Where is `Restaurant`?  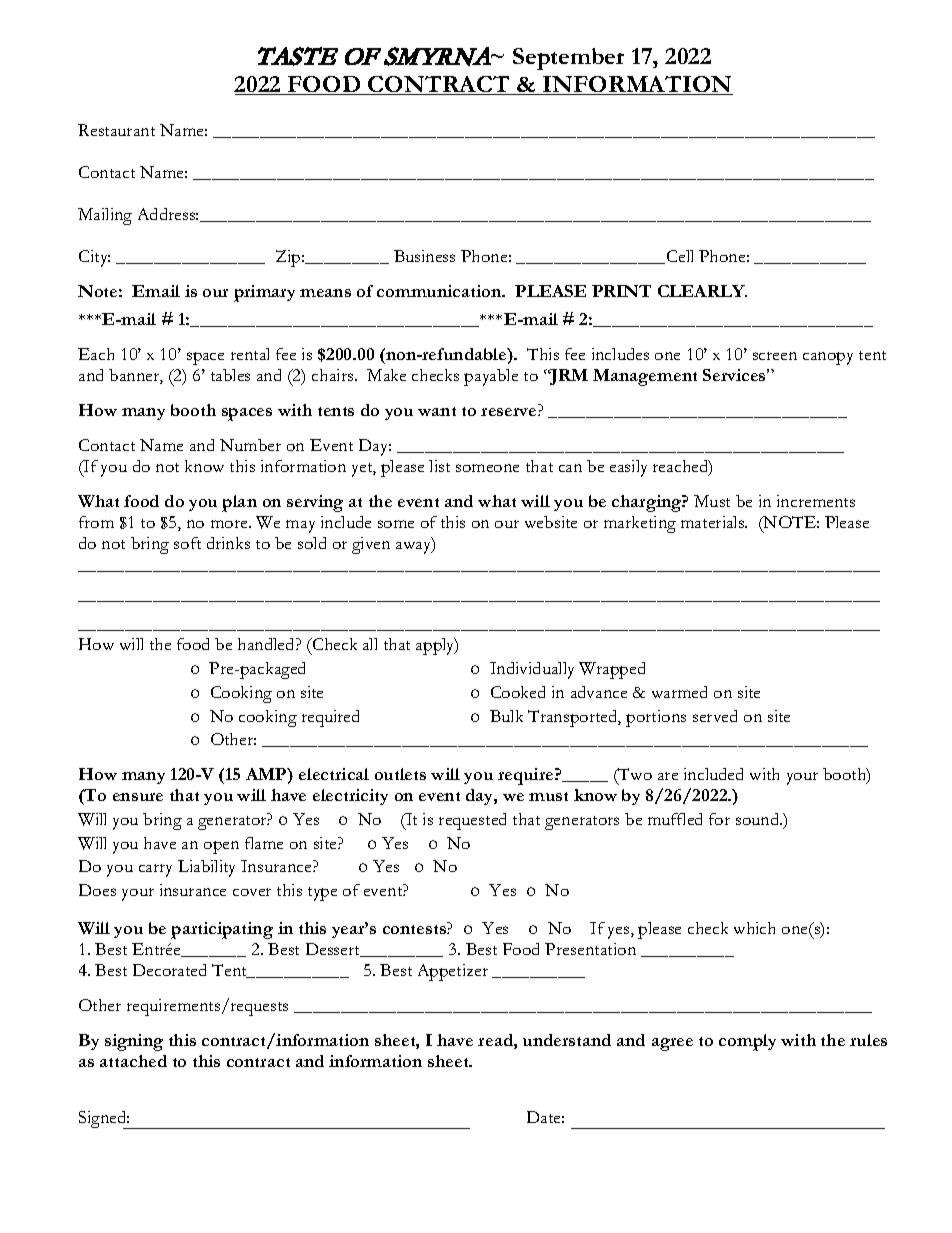
Restaurant is located at coordinates (116, 130).
